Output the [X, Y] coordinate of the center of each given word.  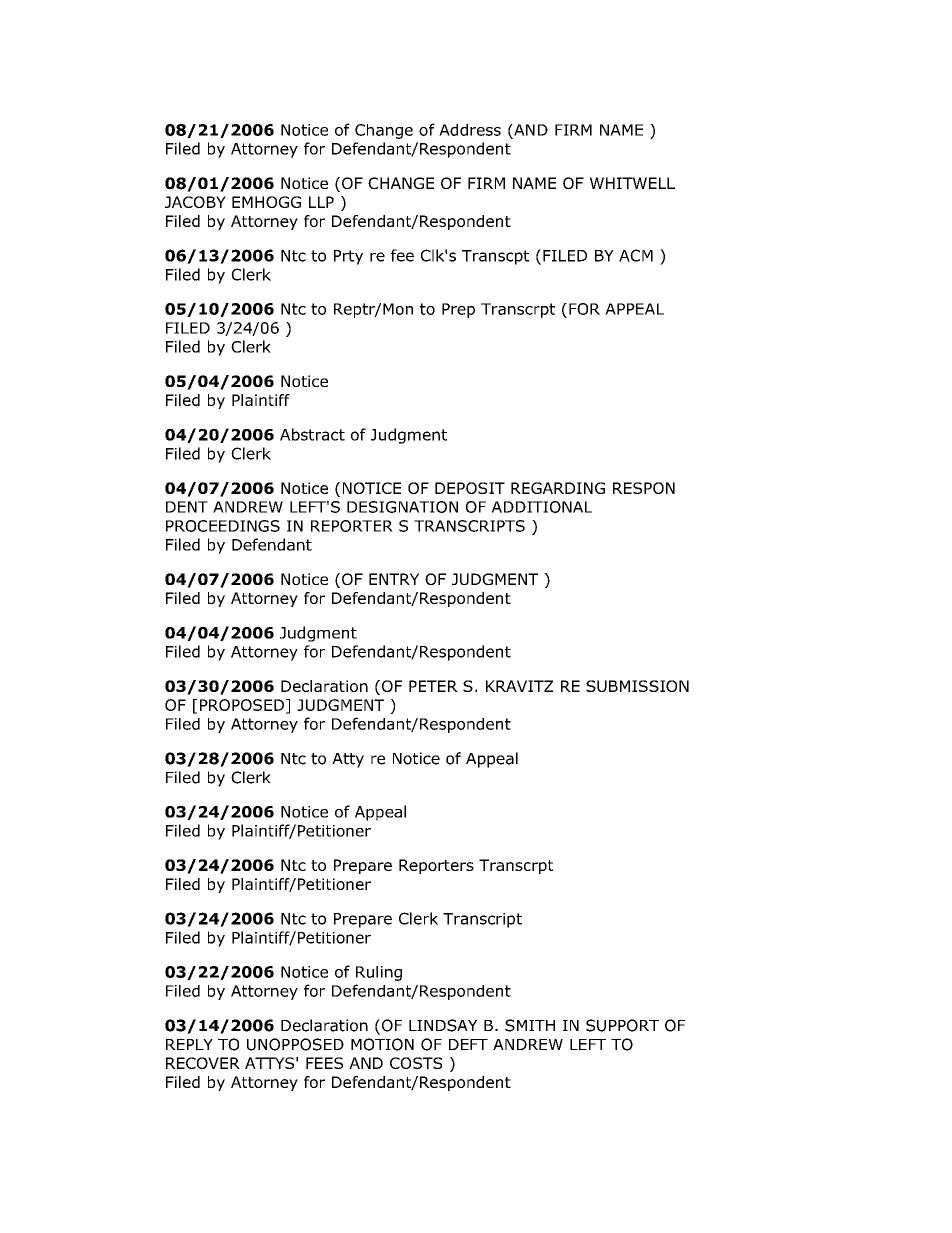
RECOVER [203, 1063]
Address [470, 130]
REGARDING [558, 488]
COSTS [416, 1063]
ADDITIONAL [542, 507]
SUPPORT [622, 1025]
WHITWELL [632, 183]
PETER [433, 686]
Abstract [312, 434]
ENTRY [394, 579]
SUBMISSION [637, 686]
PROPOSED [242, 705]
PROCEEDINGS [223, 526]
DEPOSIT [470, 488]
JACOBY [195, 202]
